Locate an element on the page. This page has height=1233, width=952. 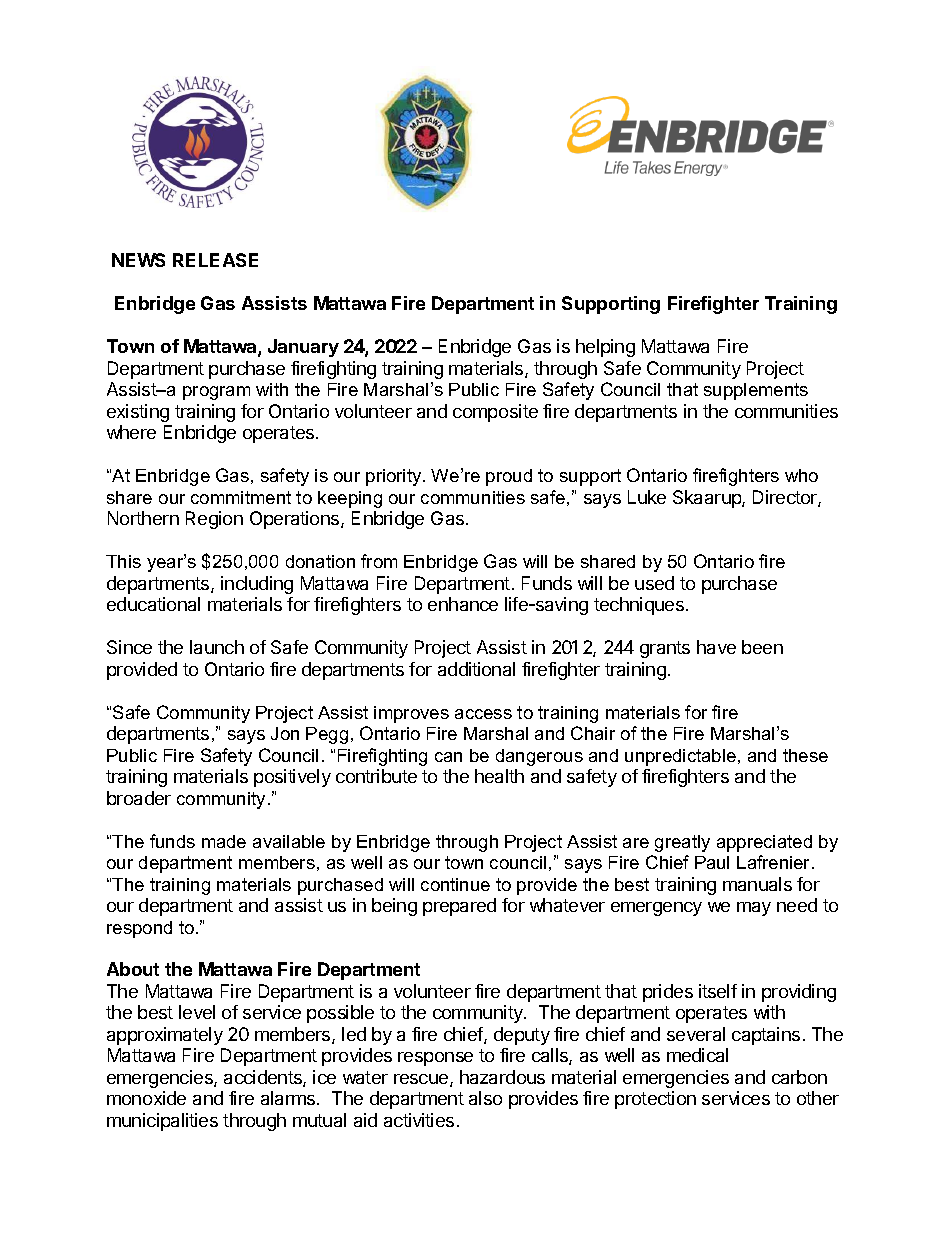
appreciated is located at coordinates (764, 843).
